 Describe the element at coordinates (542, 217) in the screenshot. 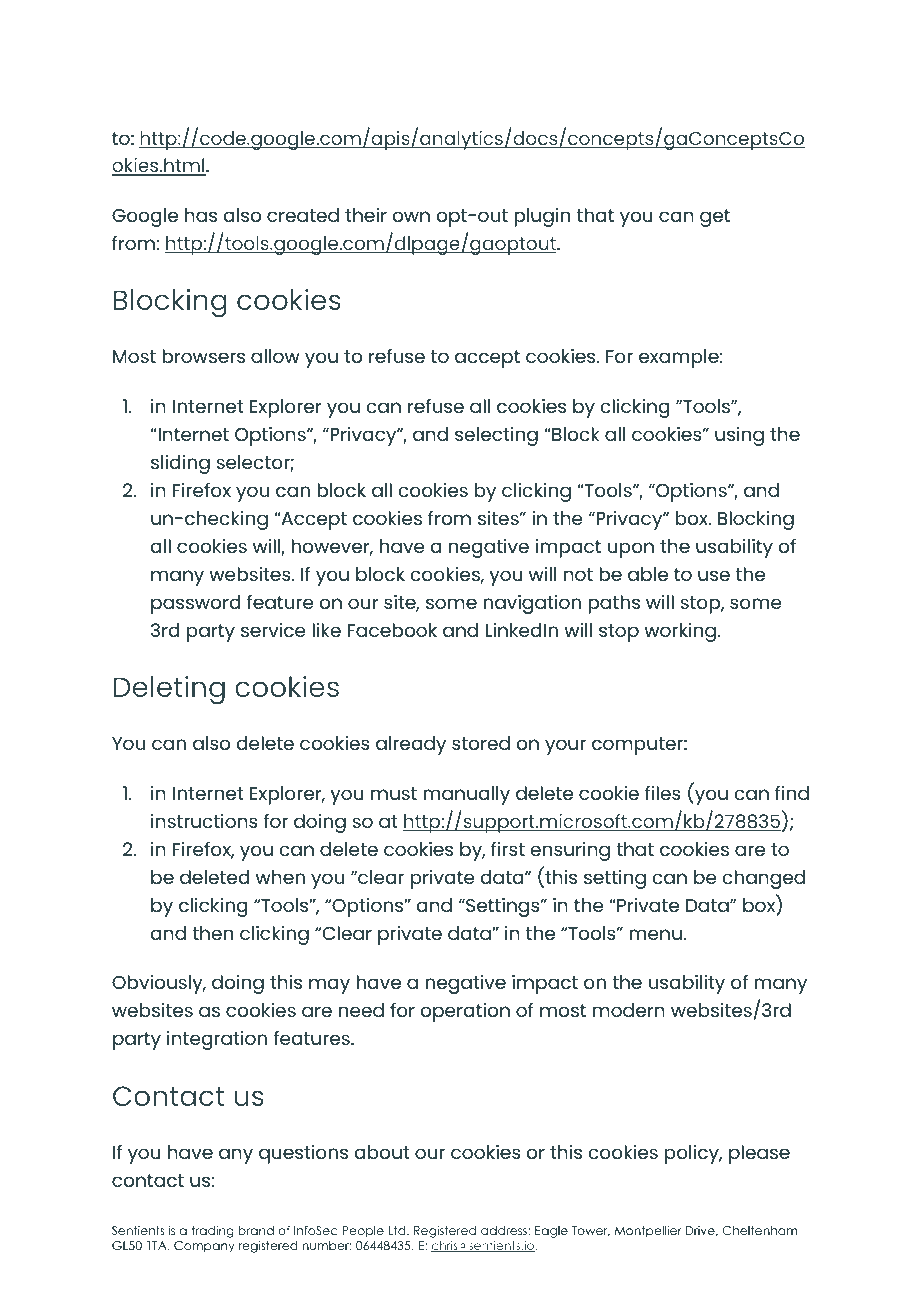

I see `plugin` at that location.
